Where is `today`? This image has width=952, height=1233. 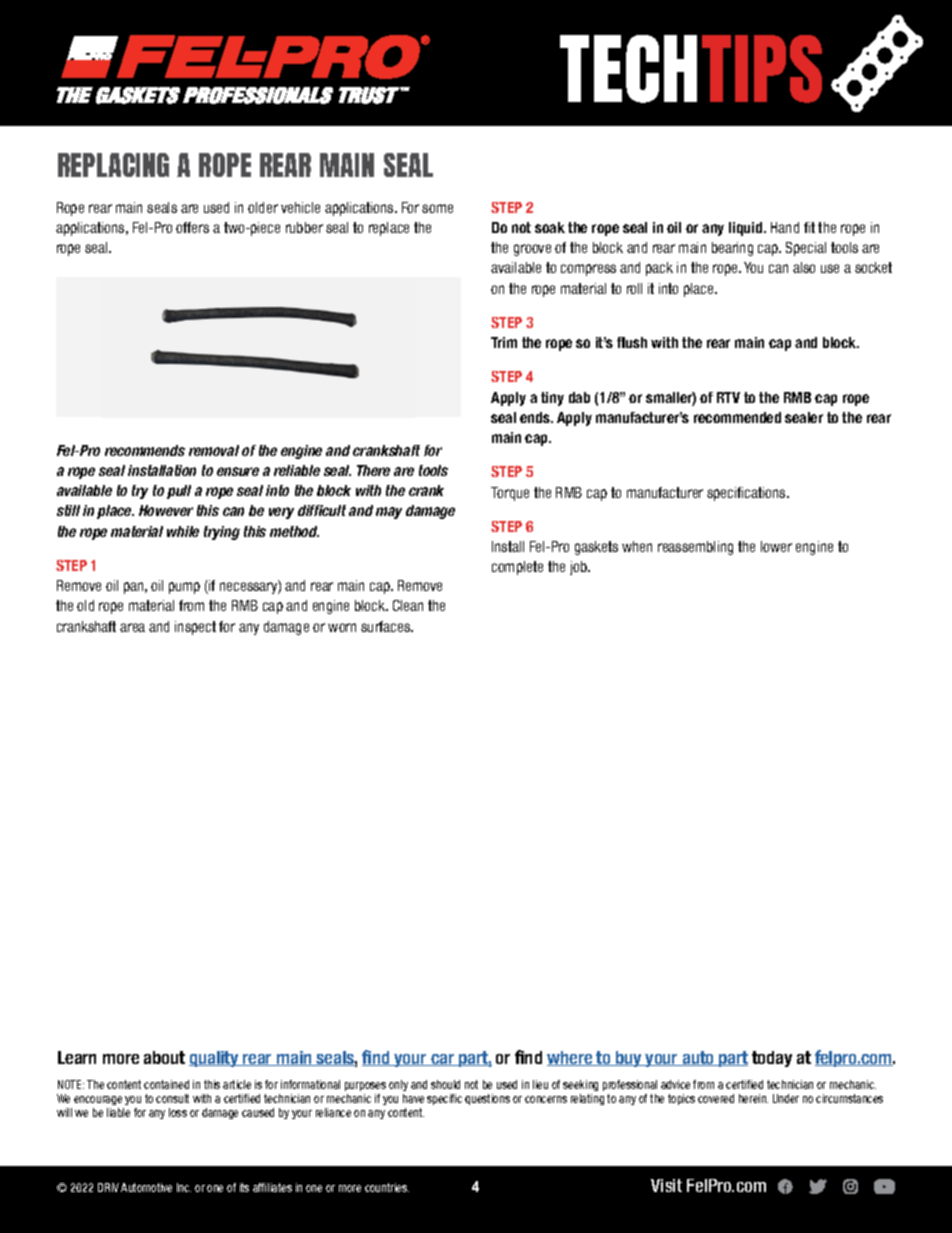
today is located at coordinates (772, 1059).
